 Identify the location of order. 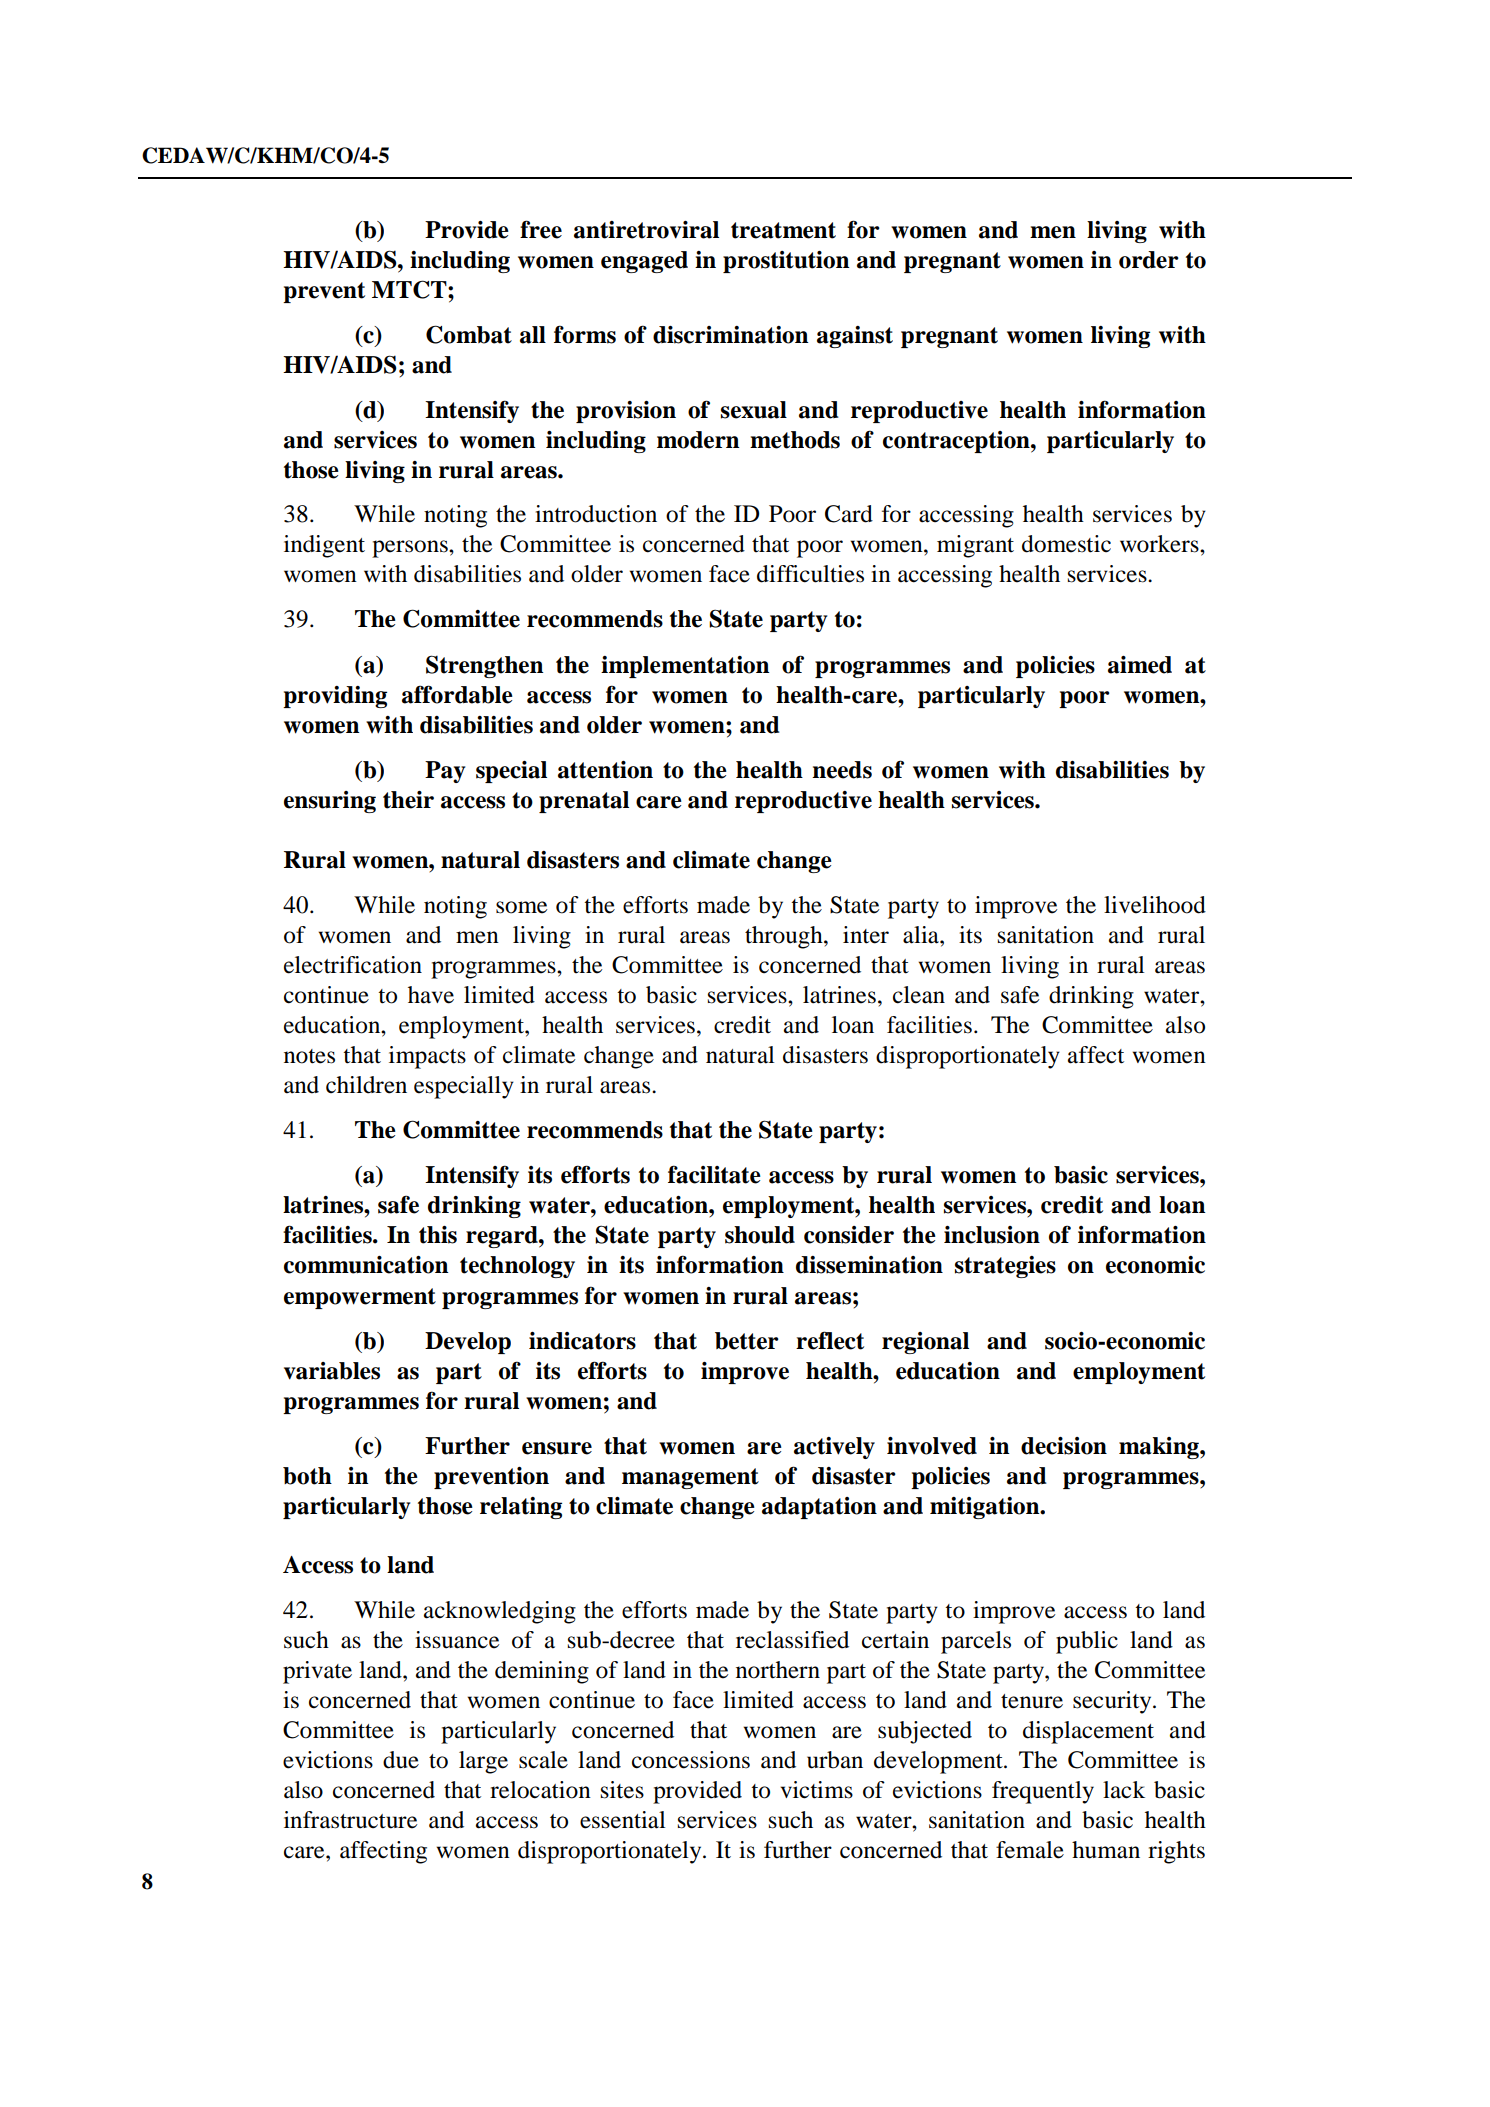
(1149, 260).
